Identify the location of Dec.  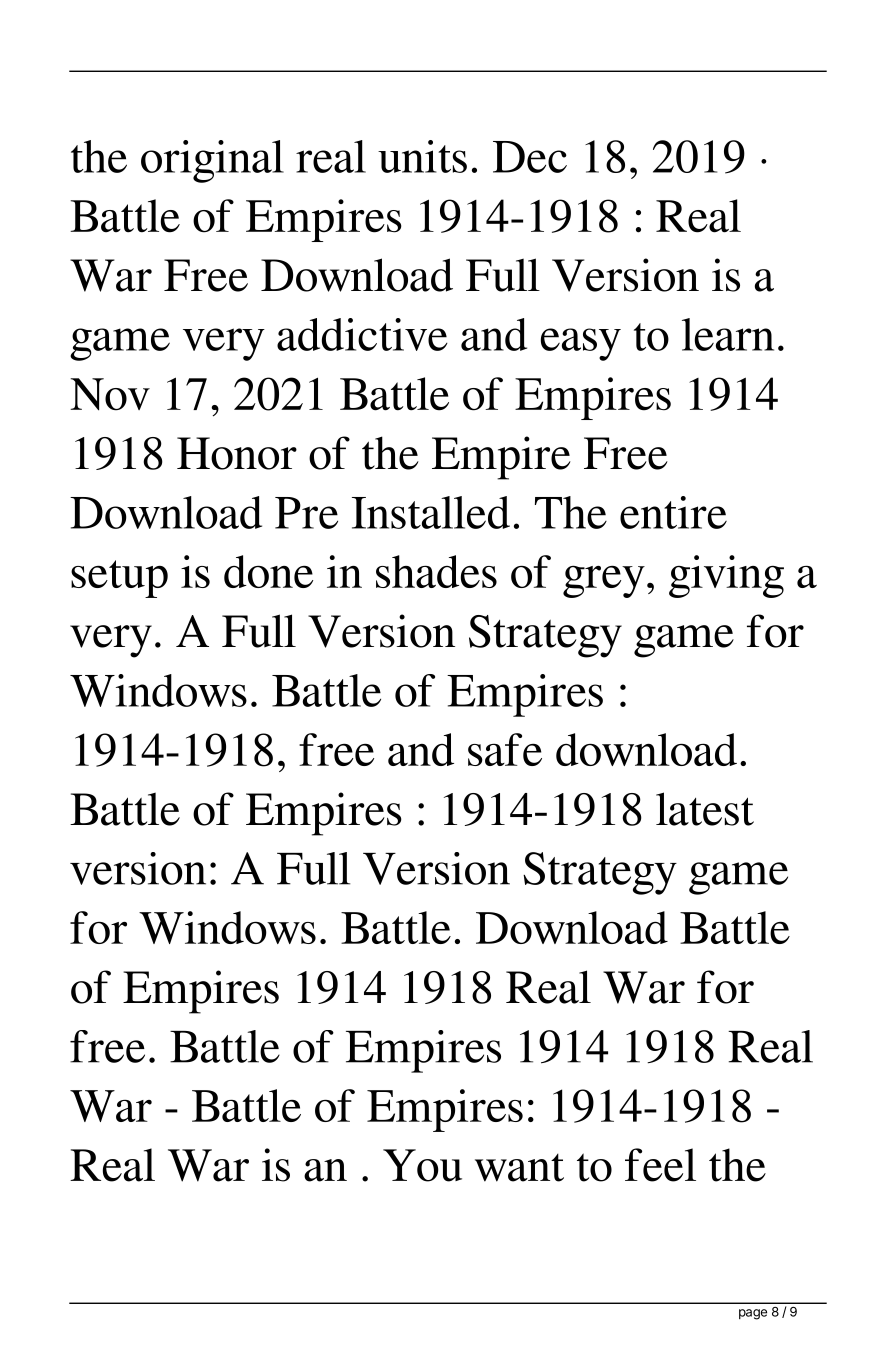
(530, 157).
